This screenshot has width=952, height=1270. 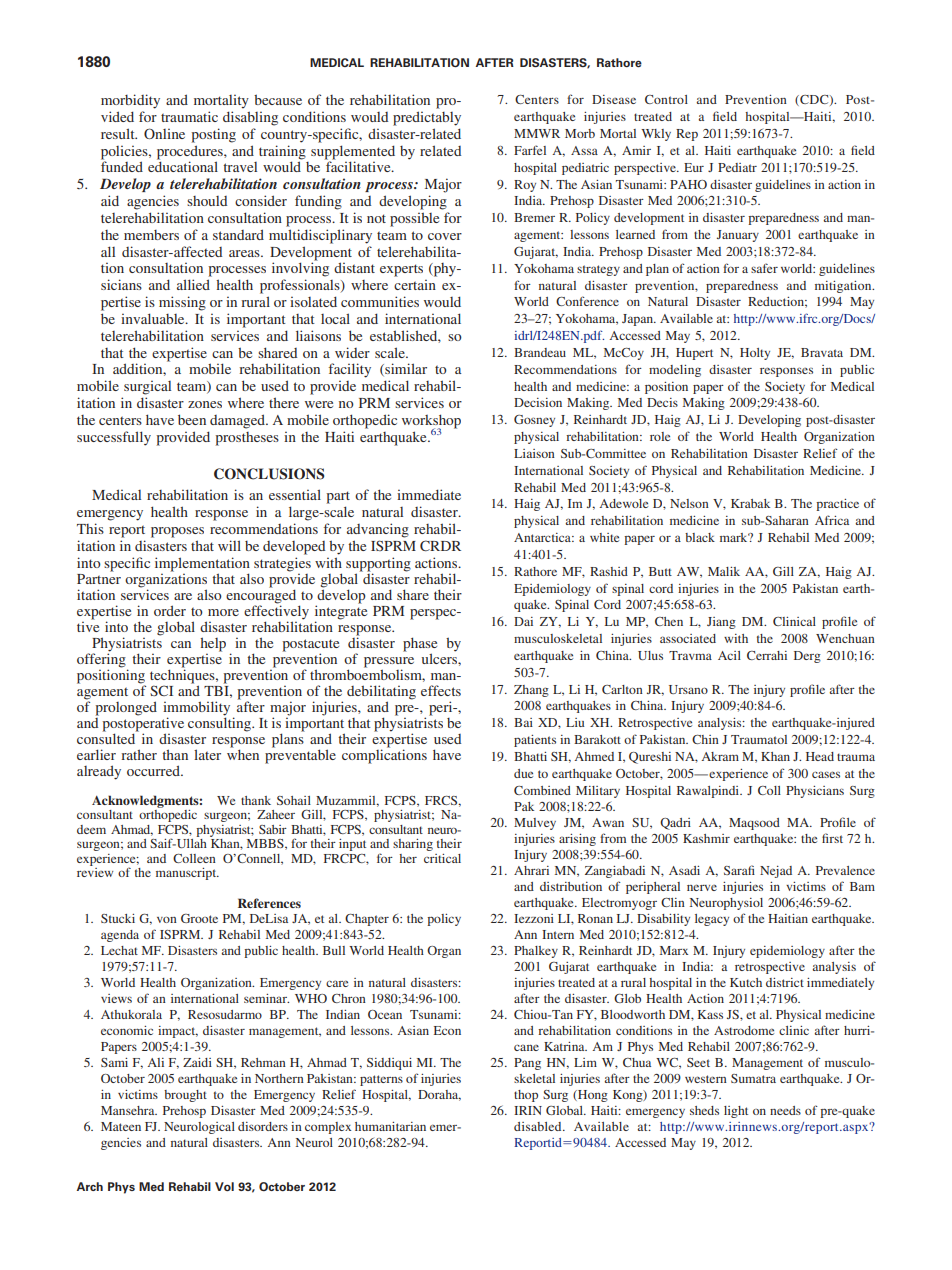 I want to click on later, so click(x=207, y=754).
